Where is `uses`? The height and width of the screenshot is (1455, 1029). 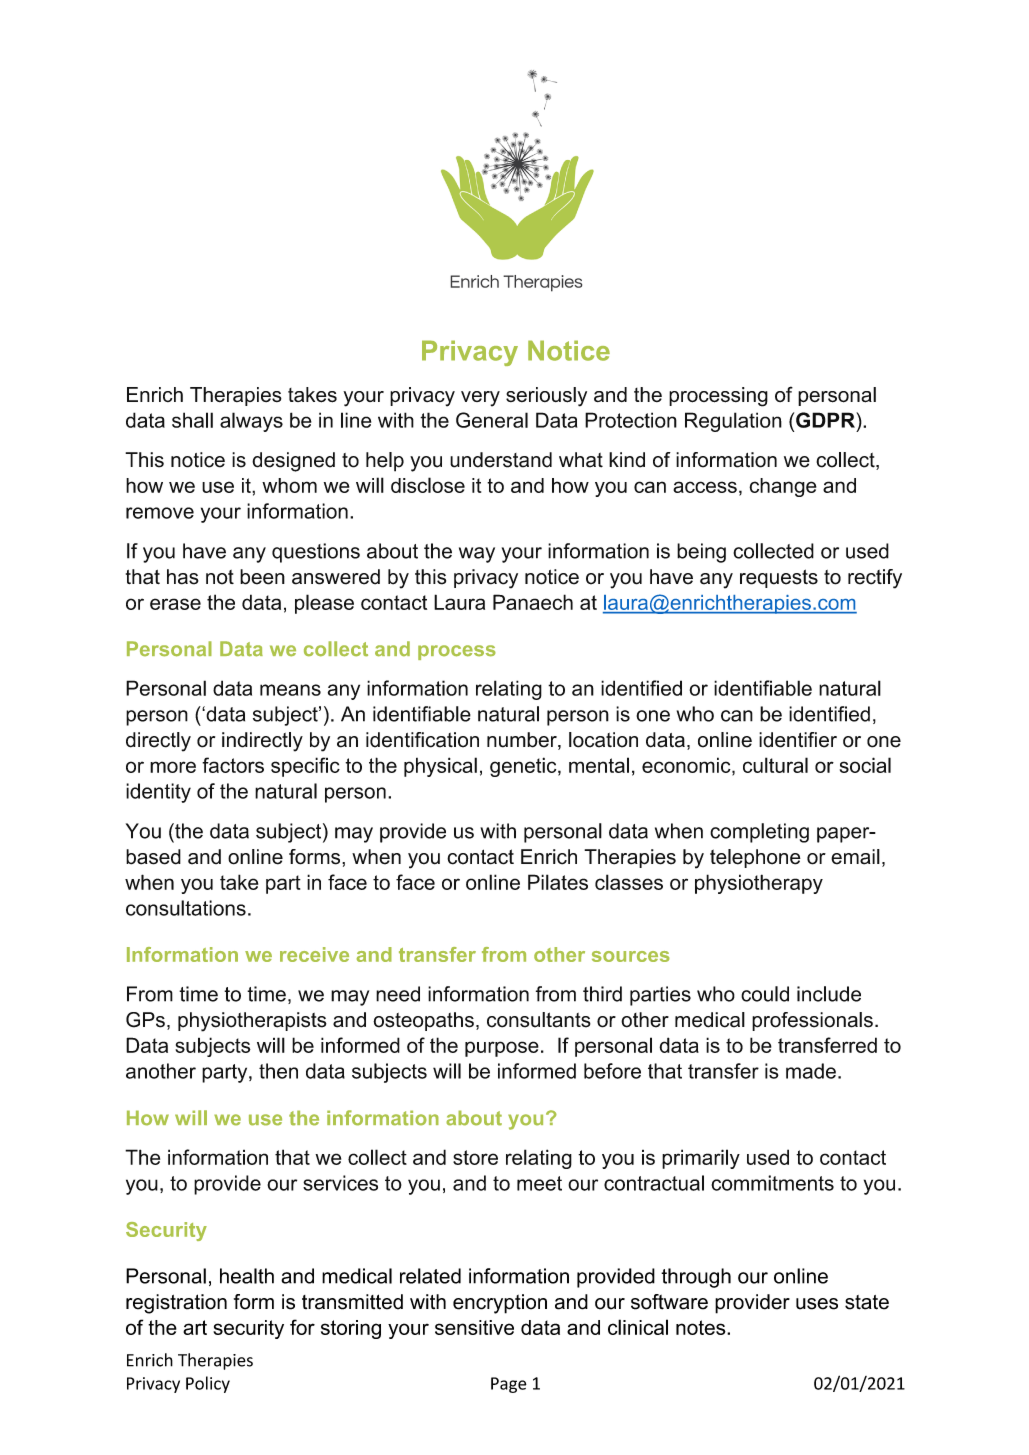 uses is located at coordinates (817, 1304).
